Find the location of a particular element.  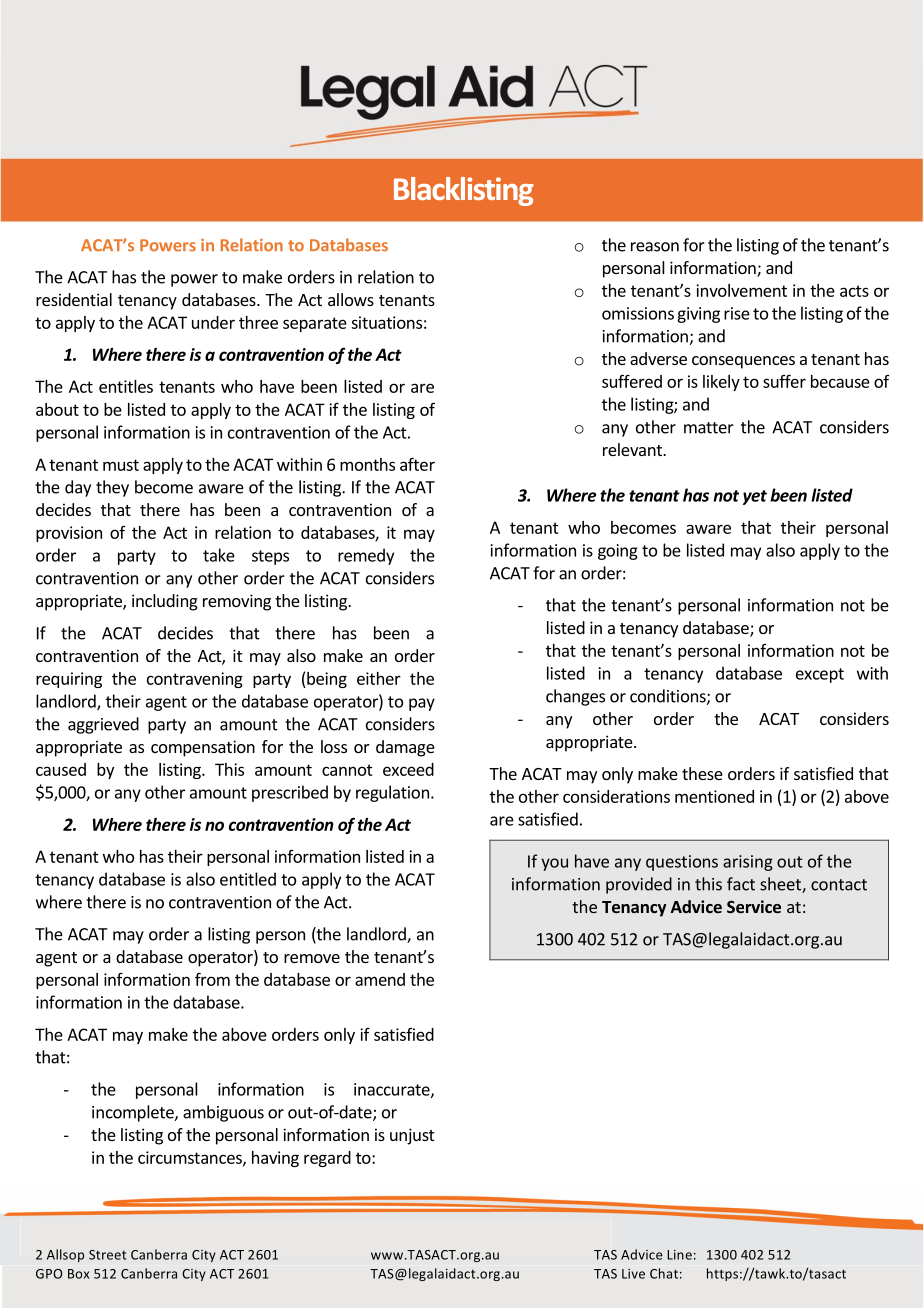

exceed is located at coordinates (408, 769).
